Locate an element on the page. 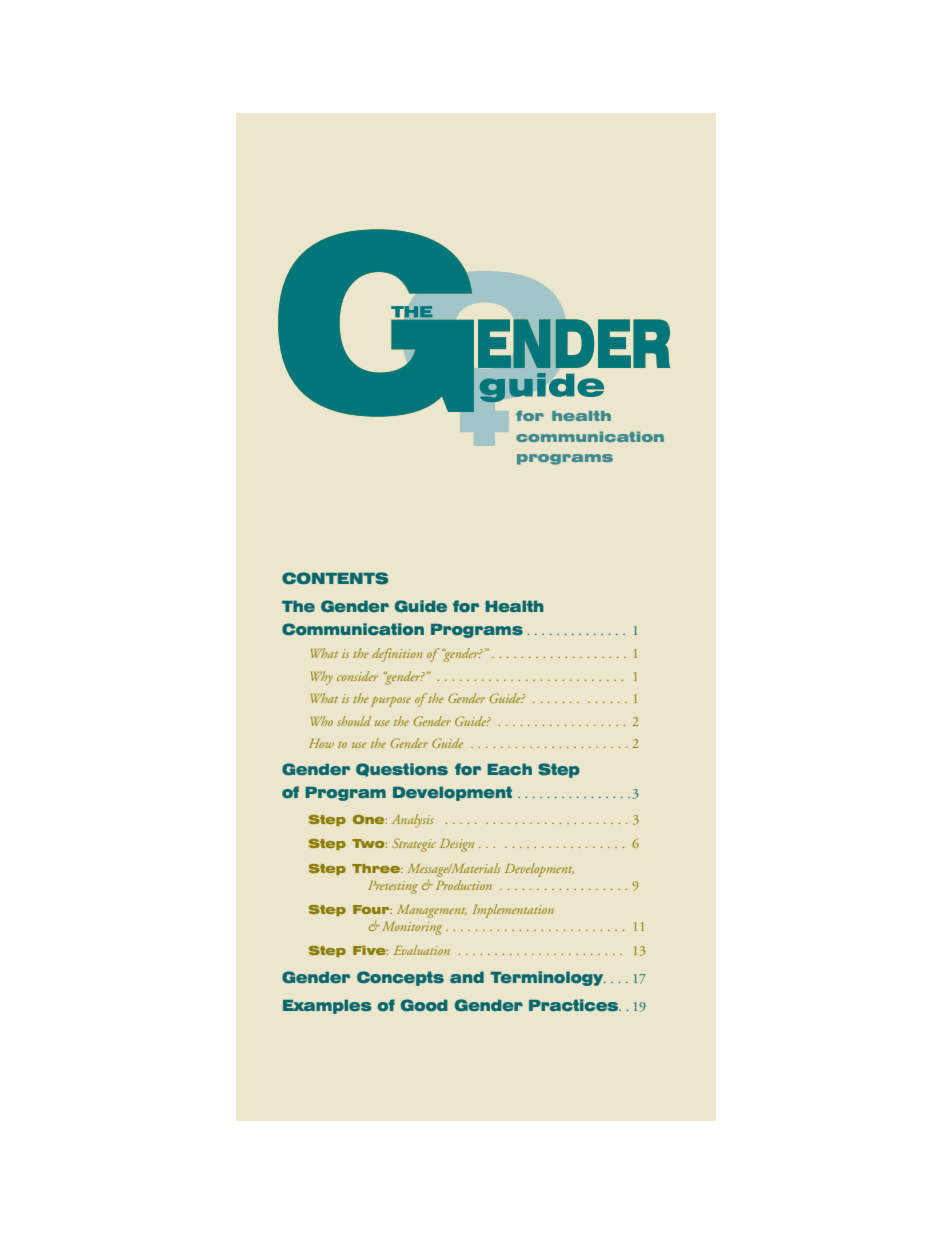 Image resolution: width=952 pixels, height=1233 pixels. Analysis is located at coordinates (412, 821).
